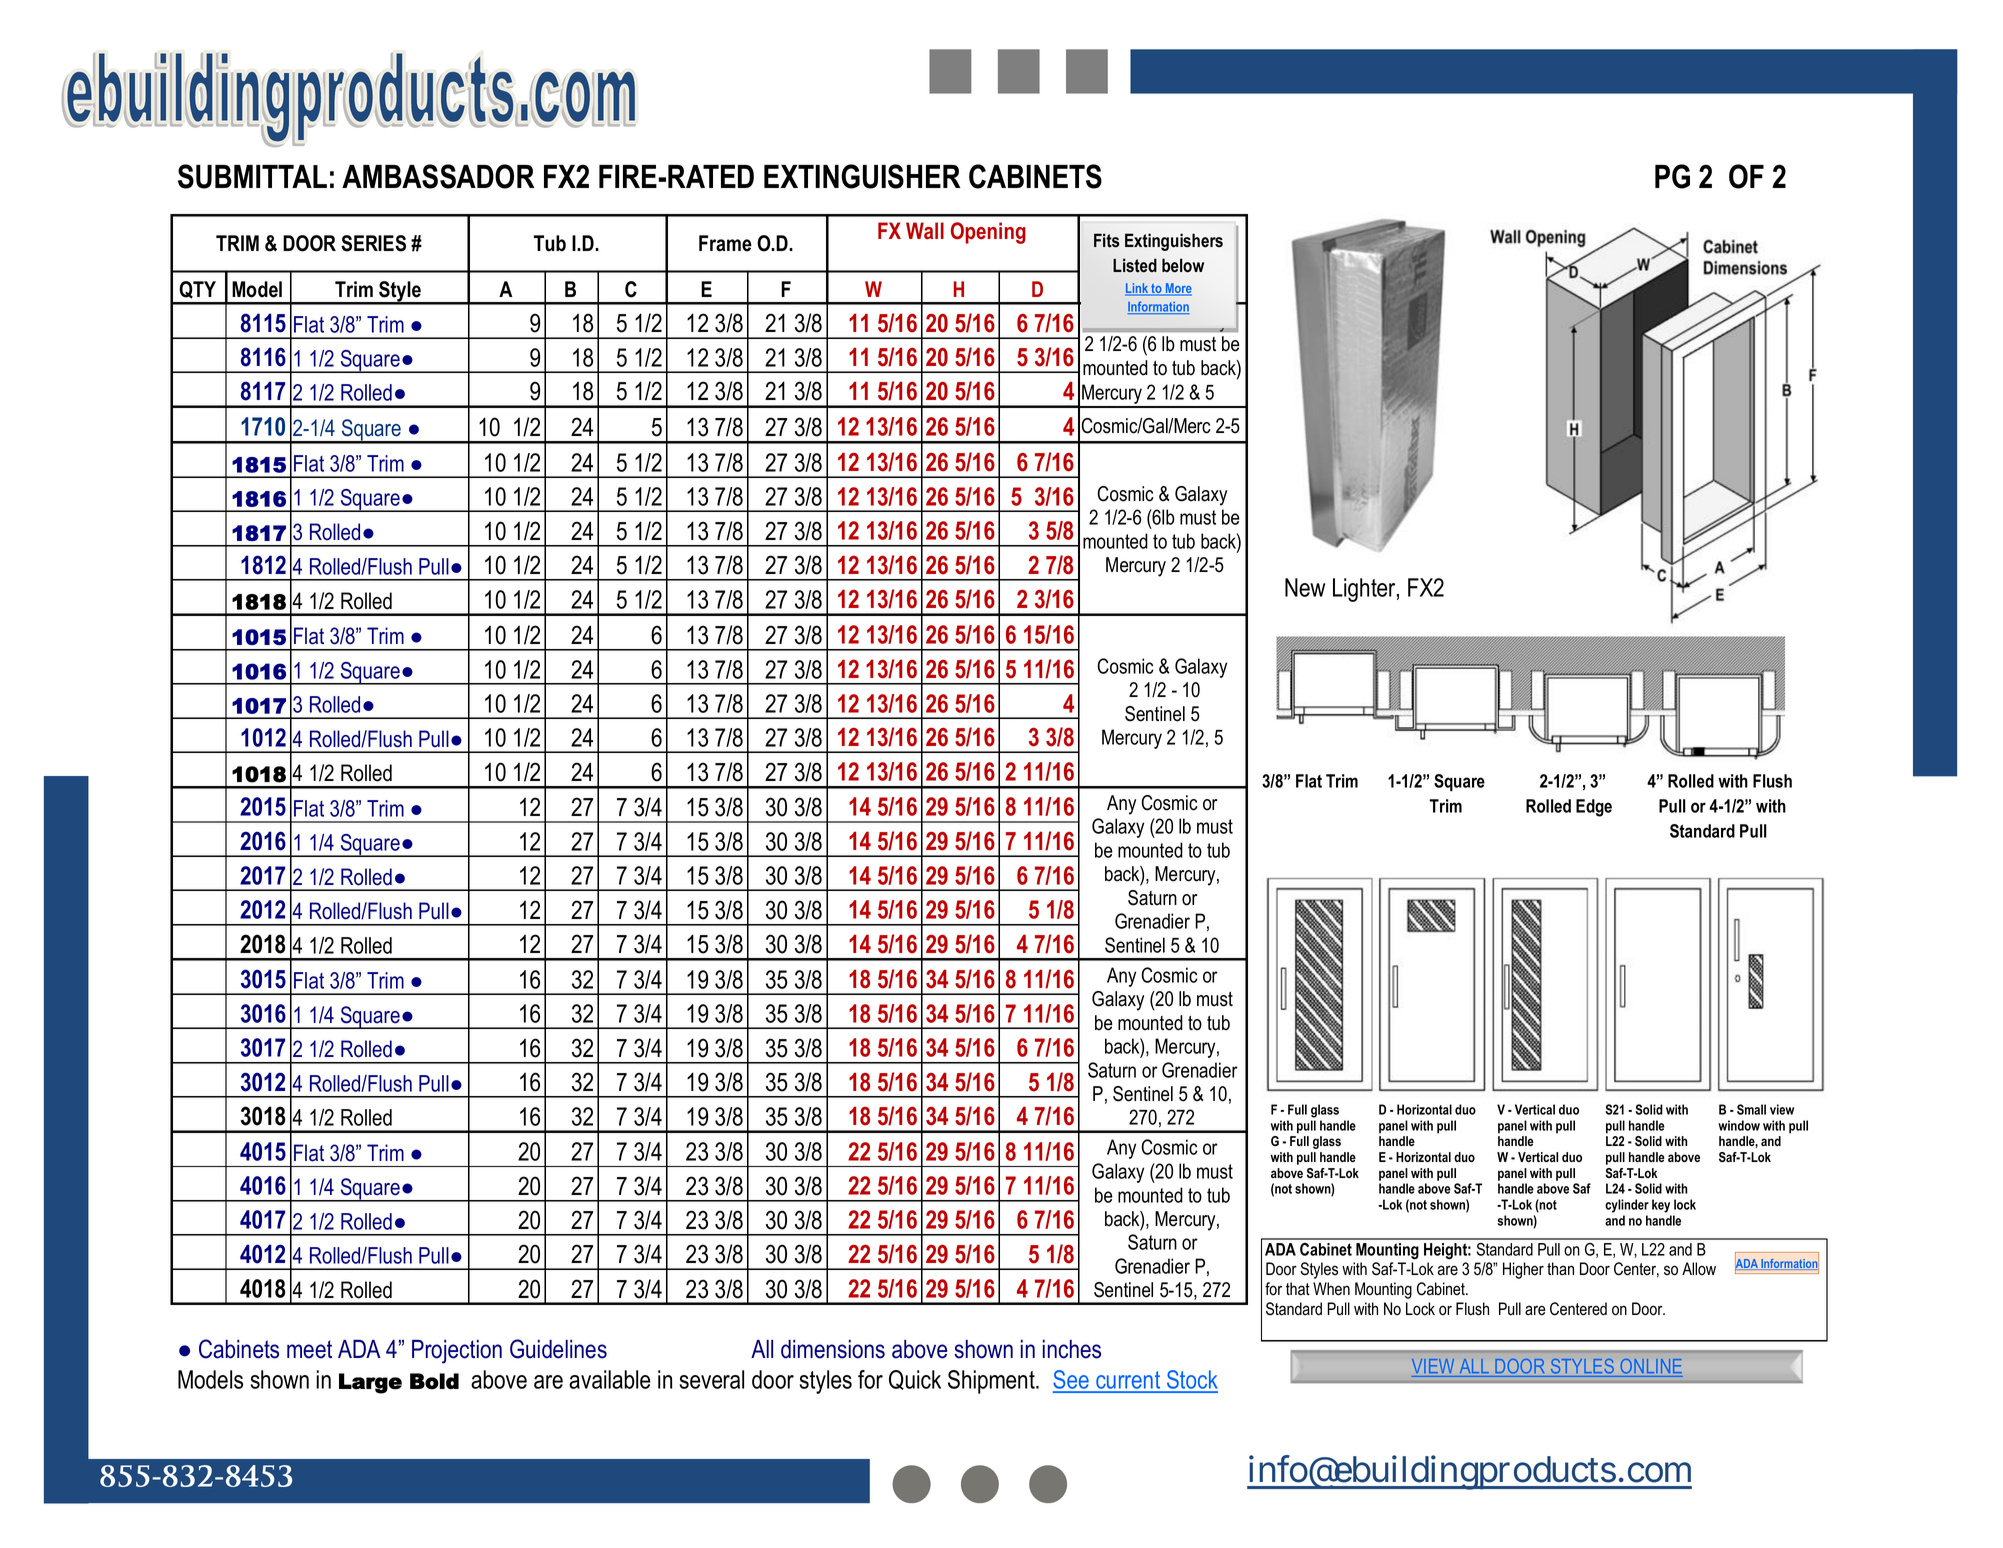 This screenshot has height=1548, width=2003. I want to click on More, so click(1177, 289).
